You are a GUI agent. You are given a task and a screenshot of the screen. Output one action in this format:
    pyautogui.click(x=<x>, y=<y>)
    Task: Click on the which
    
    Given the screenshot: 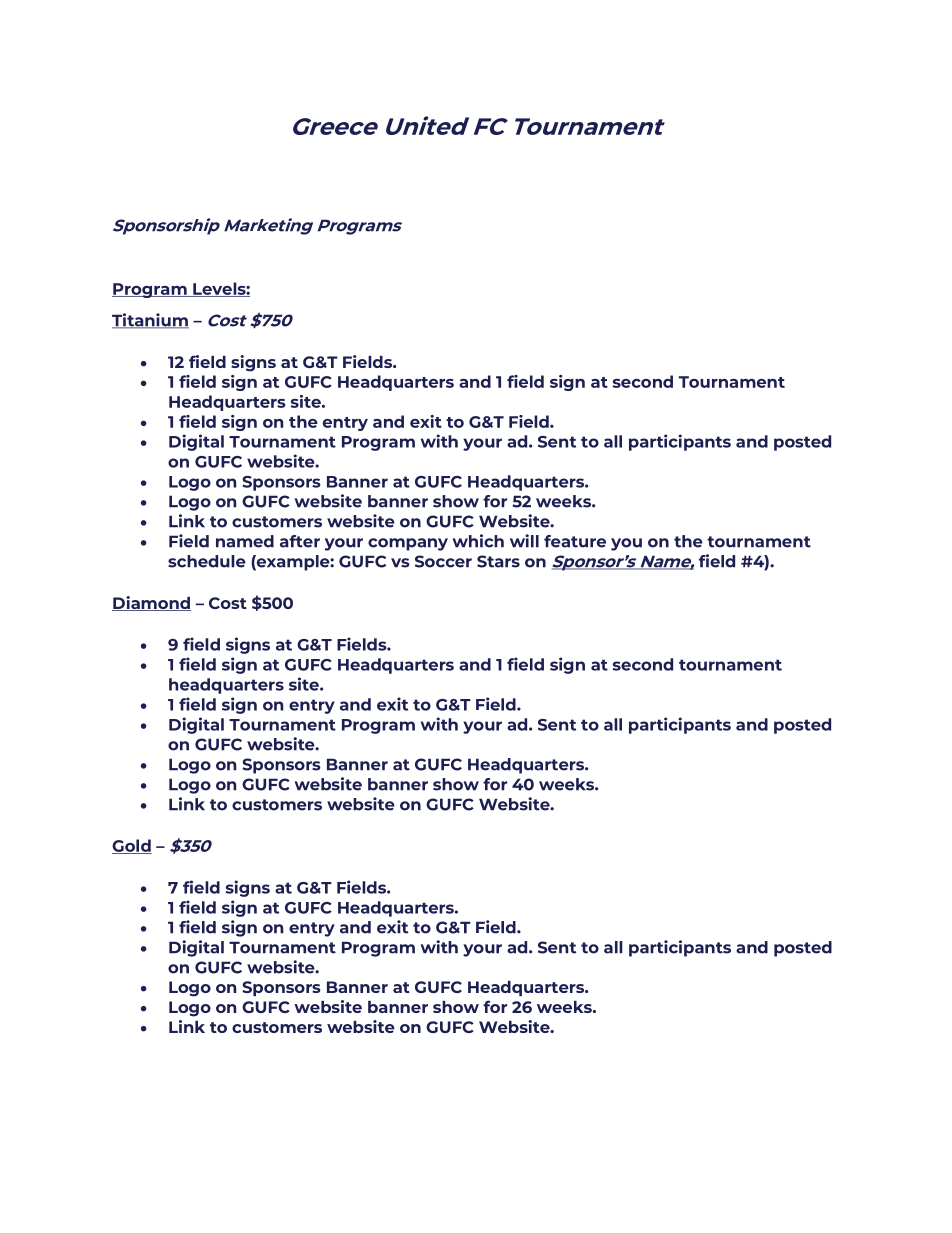 What is the action you would take?
    pyautogui.click(x=478, y=541)
